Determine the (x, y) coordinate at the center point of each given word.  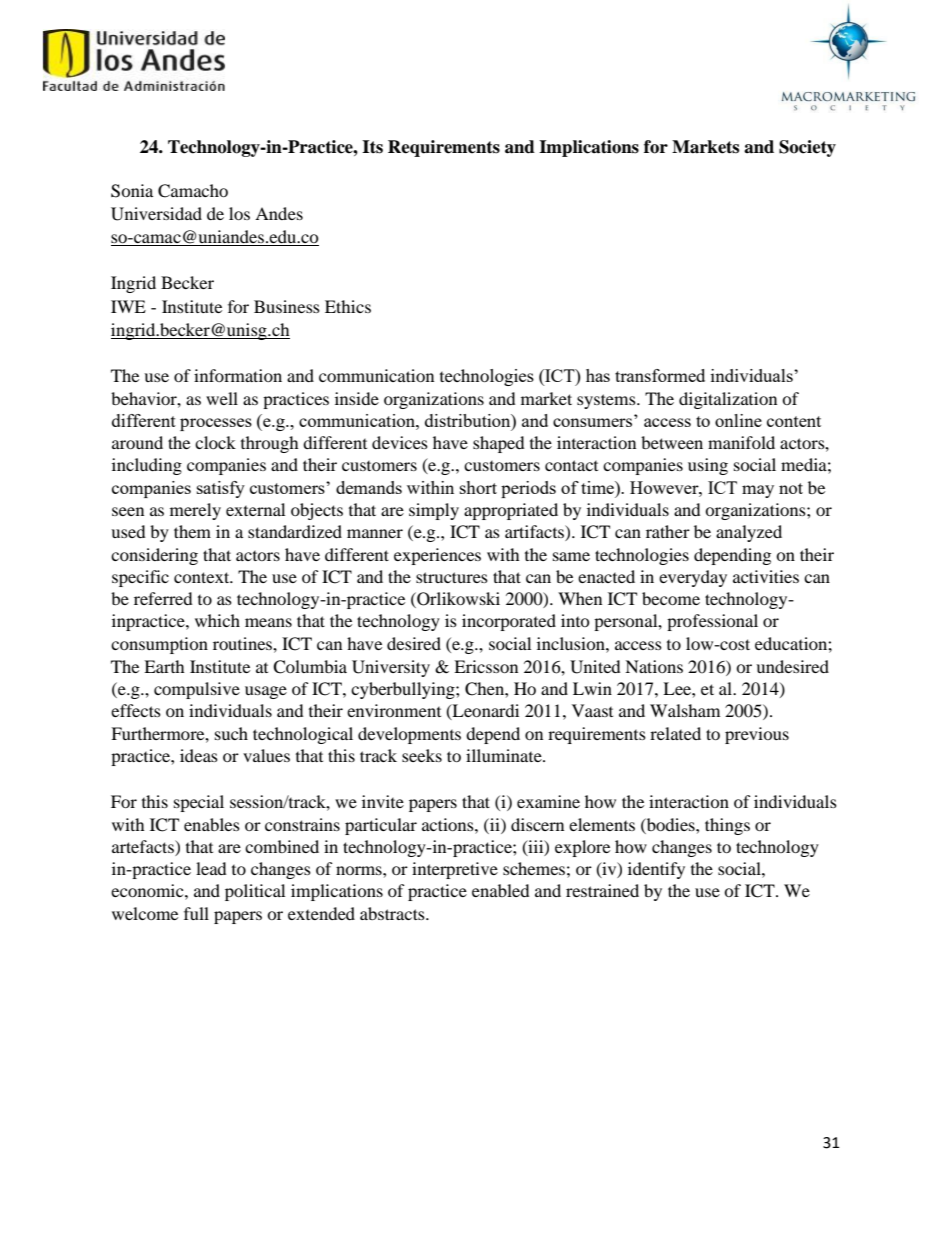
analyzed (749, 533)
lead (211, 868)
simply (434, 511)
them (192, 531)
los (239, 213)
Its (372, 147)
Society (807, 148)
